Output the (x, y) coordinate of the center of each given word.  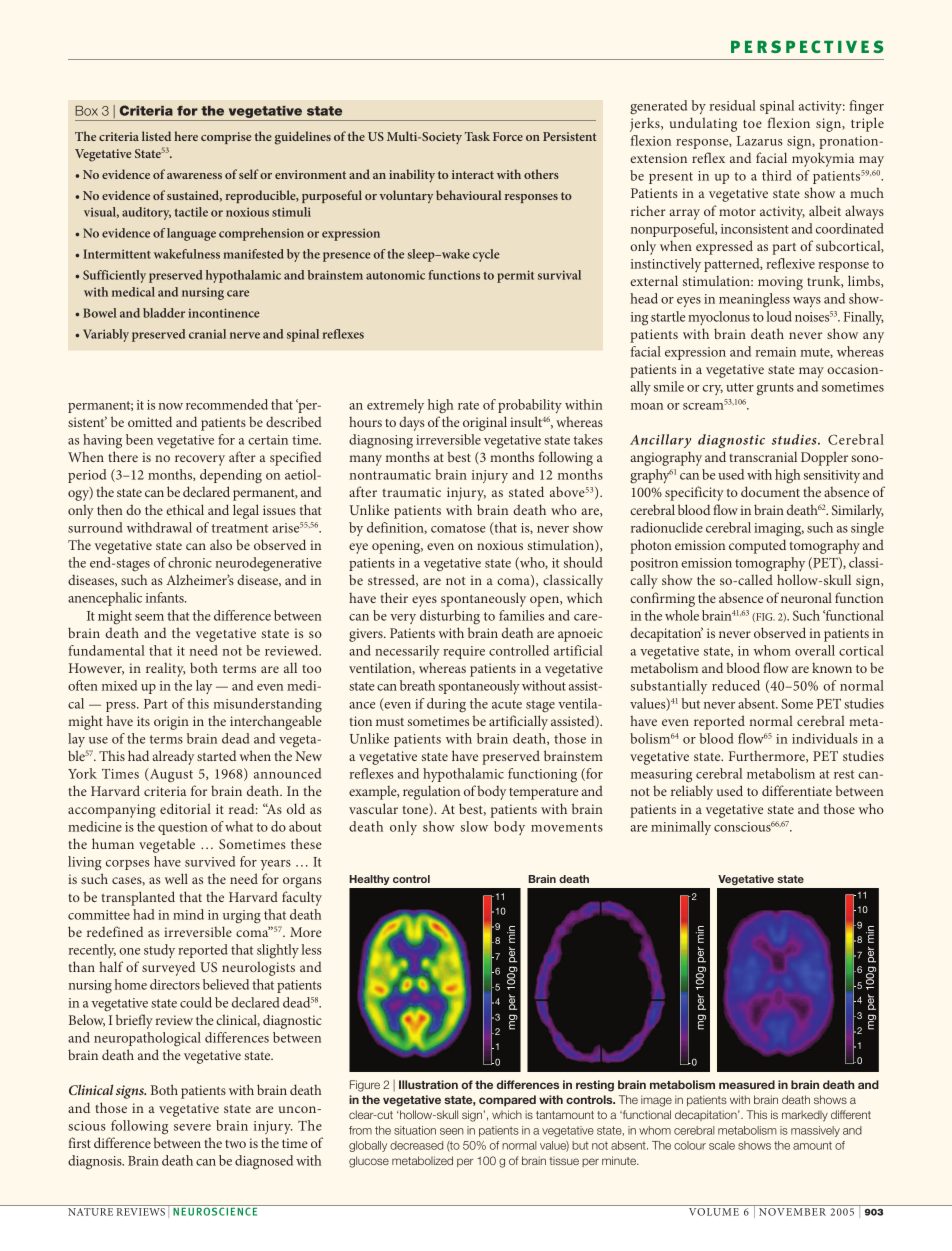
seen (452, 1131)
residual (733, 105)
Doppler (824, 458)
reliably (692, 792)
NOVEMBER (792, 1212)
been (139, 439)
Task (477, 136)
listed (156, 136)
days (412, 423)
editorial (185, 808)
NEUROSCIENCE (215, 1210)
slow (474, 826)
